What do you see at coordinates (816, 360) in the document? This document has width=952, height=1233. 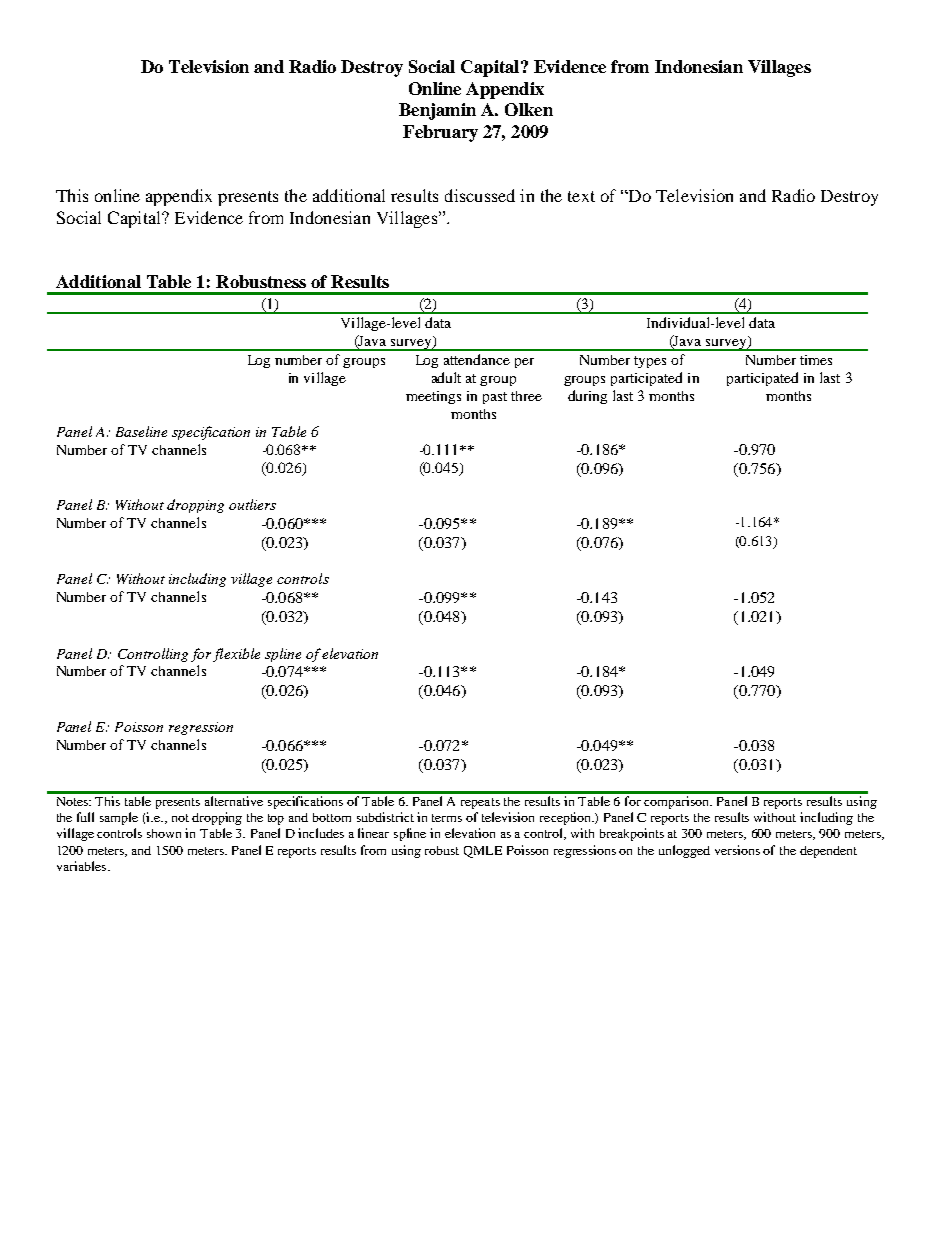 I see `times` at bounding box center [816, 360].
